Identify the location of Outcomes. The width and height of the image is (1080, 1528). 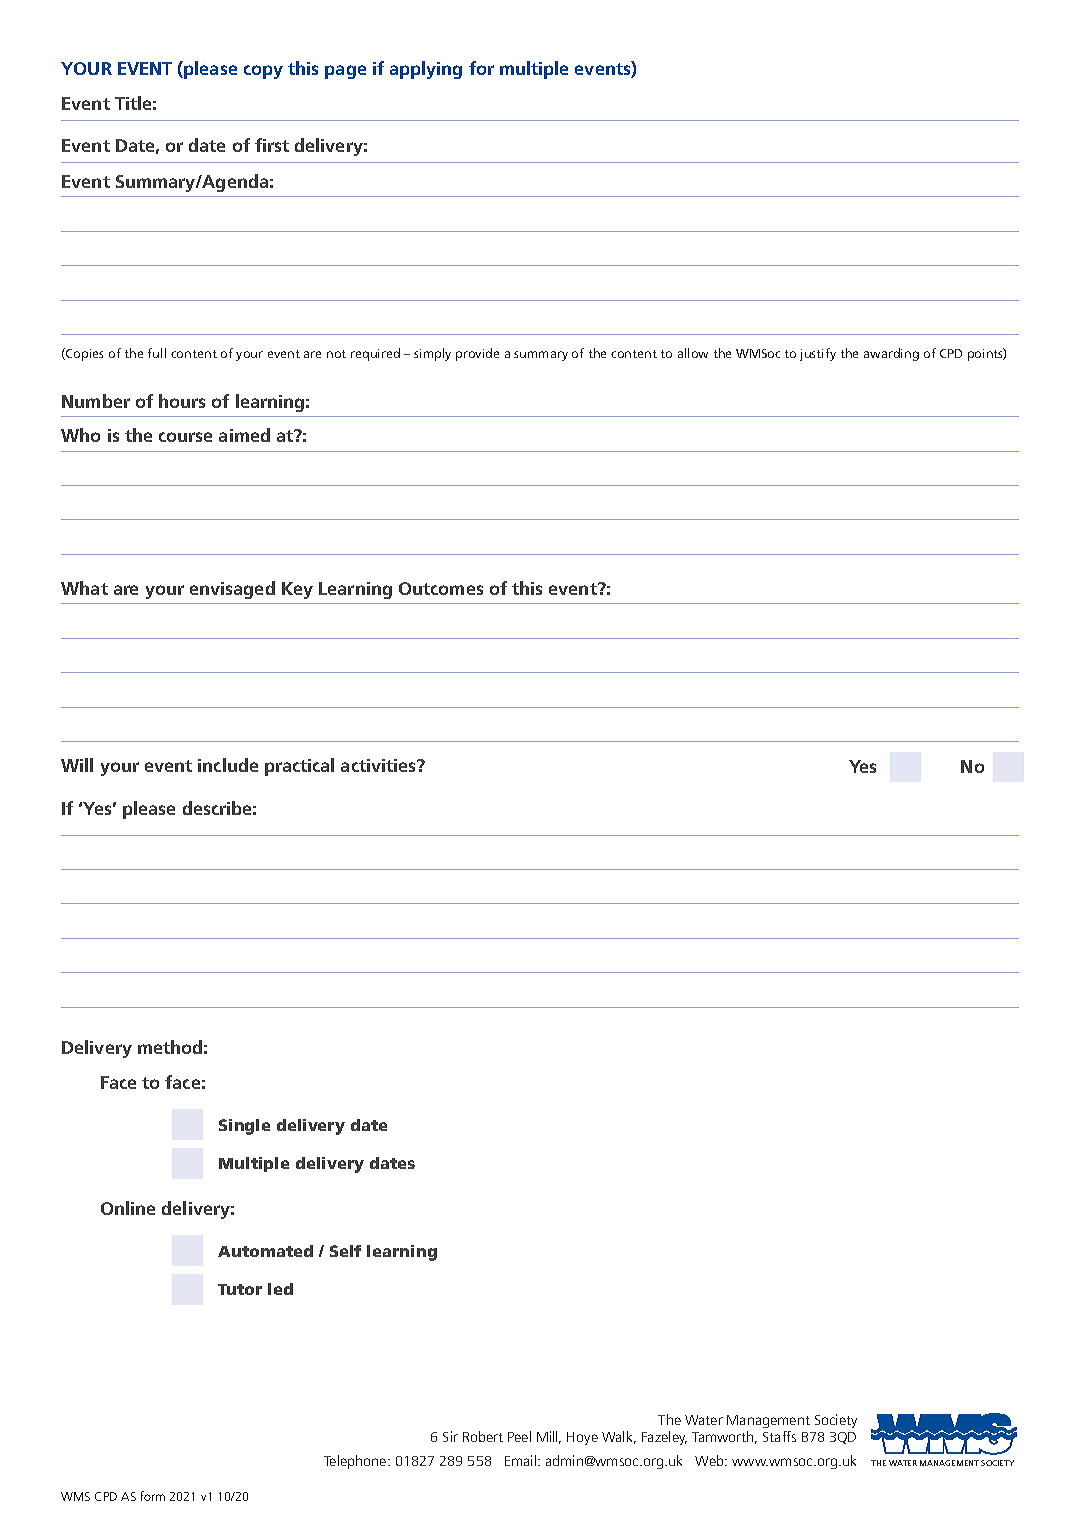
(441, 588).
